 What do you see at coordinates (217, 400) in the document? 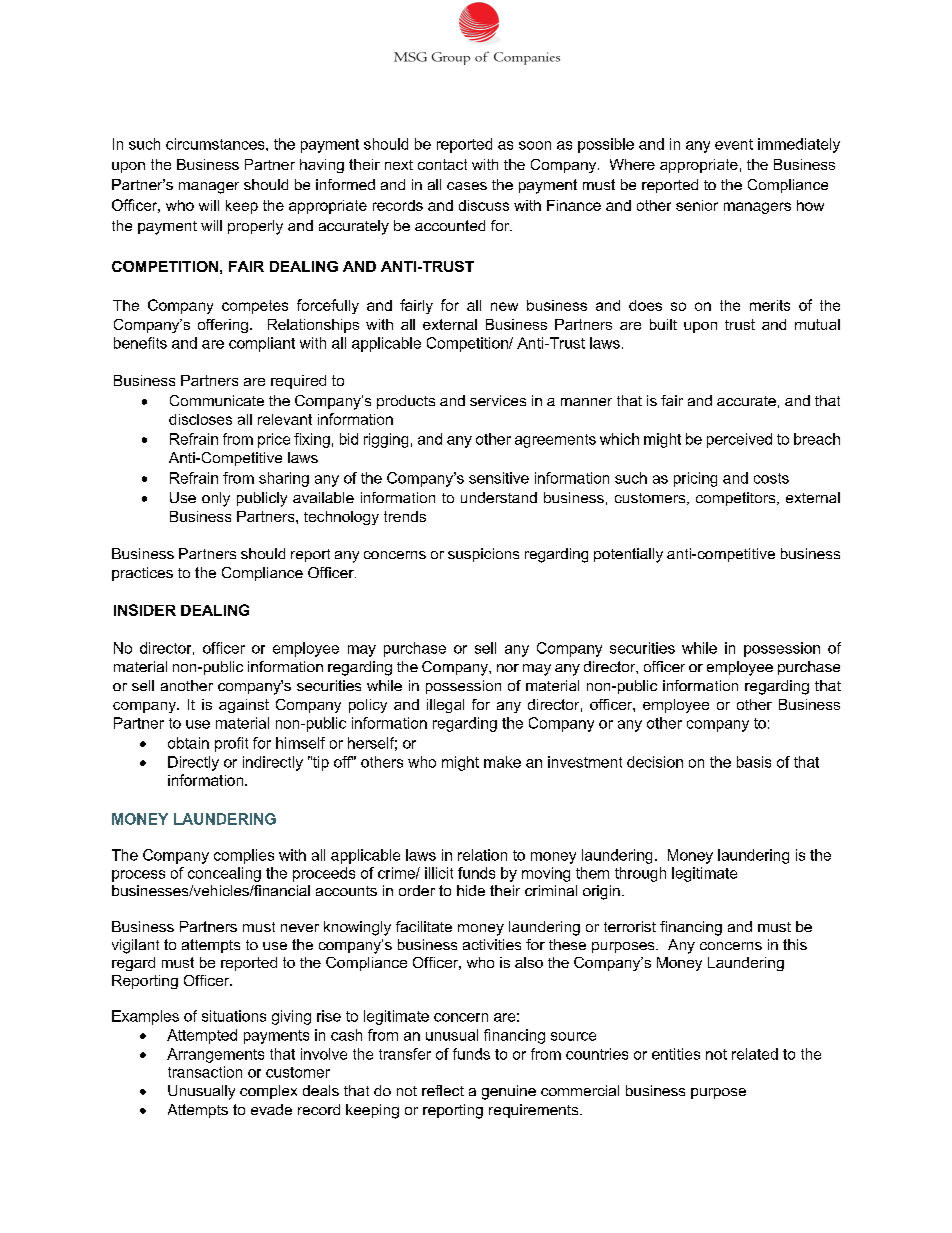
I see `Communicate` at bounding box center [217, 400].
